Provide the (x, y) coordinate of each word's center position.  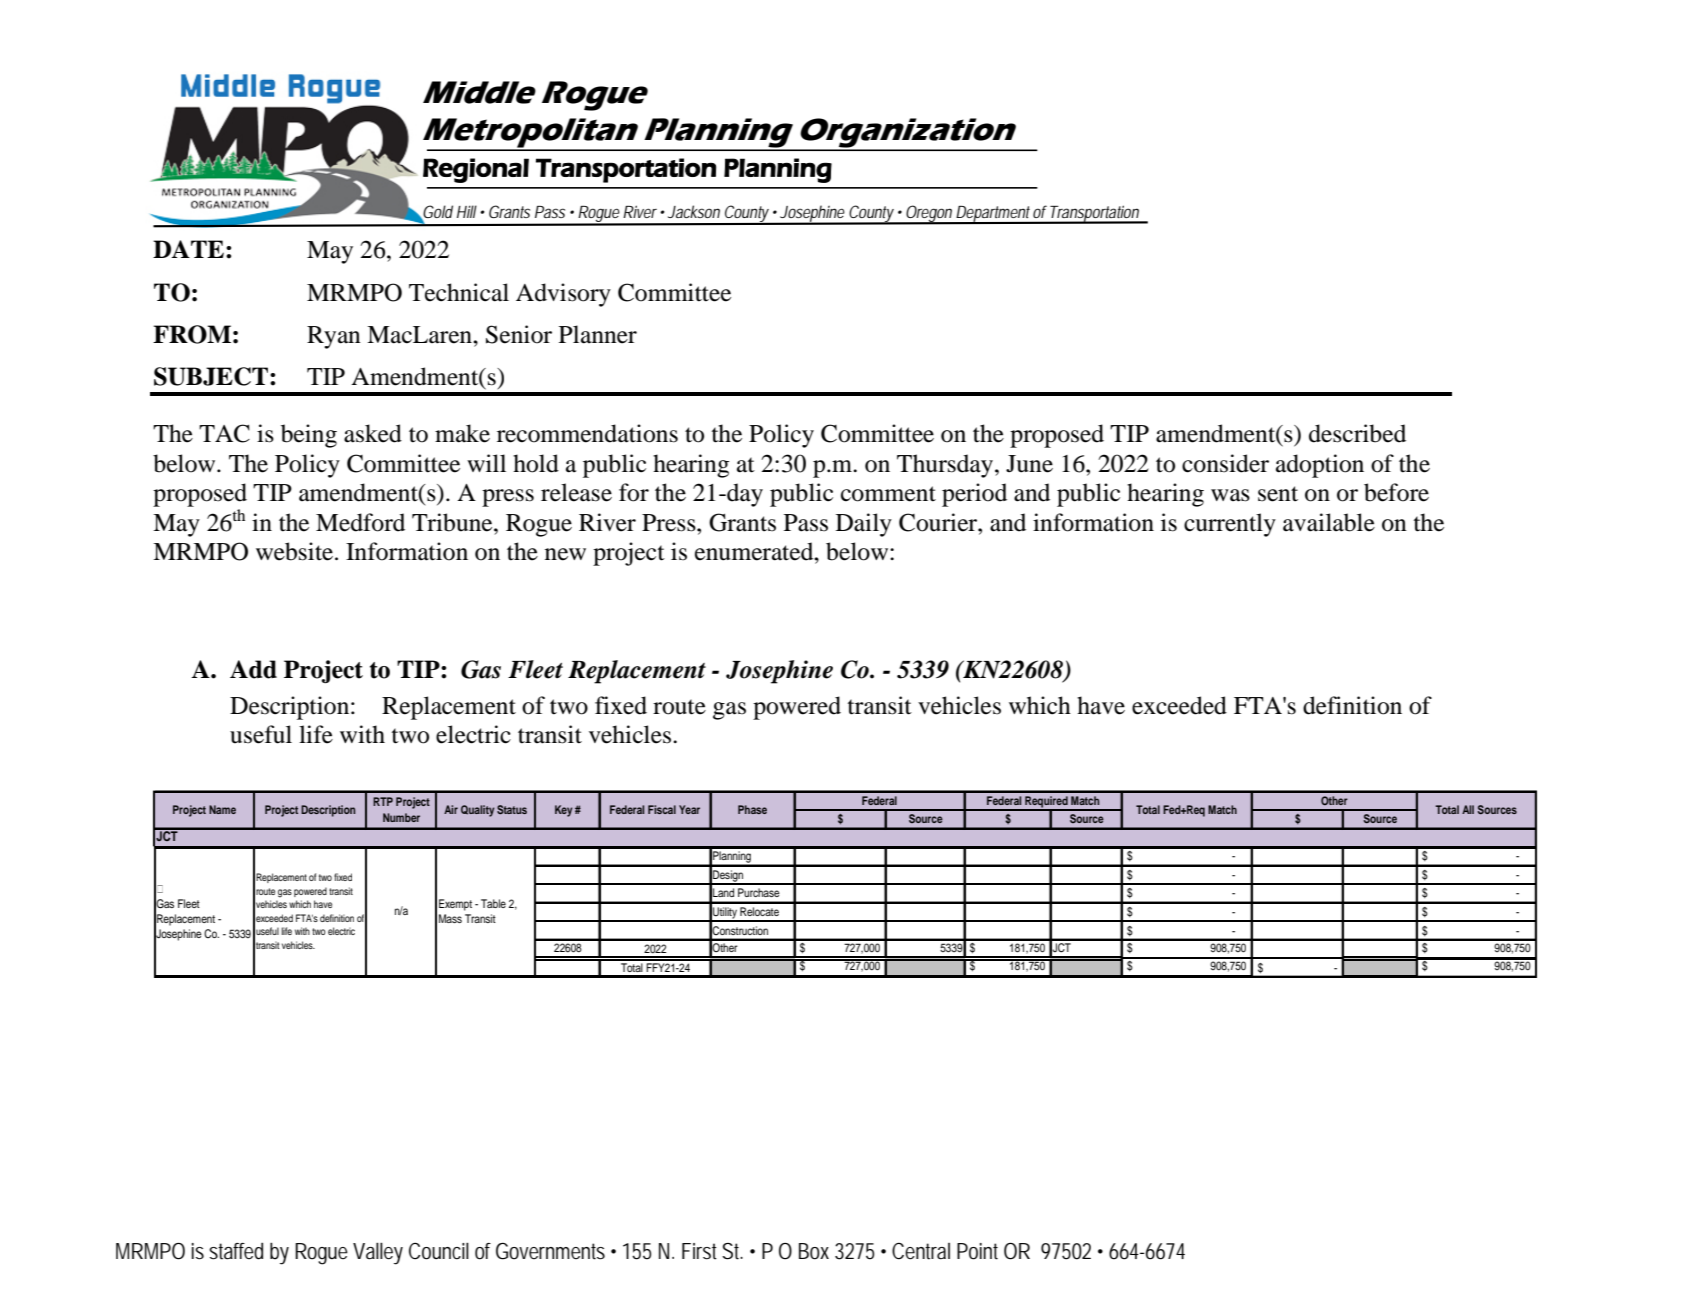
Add (253, 669)
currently (1230, 525)
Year (689, 809)
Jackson (694, 211)
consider (1225, 463)
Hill (467, 211)
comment (888, 494)
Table (493, 903)
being (309, 436)
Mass (450, 918)
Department (994, 215)
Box (814, 1251)
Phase (752, 809)
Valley (378, 1253)
